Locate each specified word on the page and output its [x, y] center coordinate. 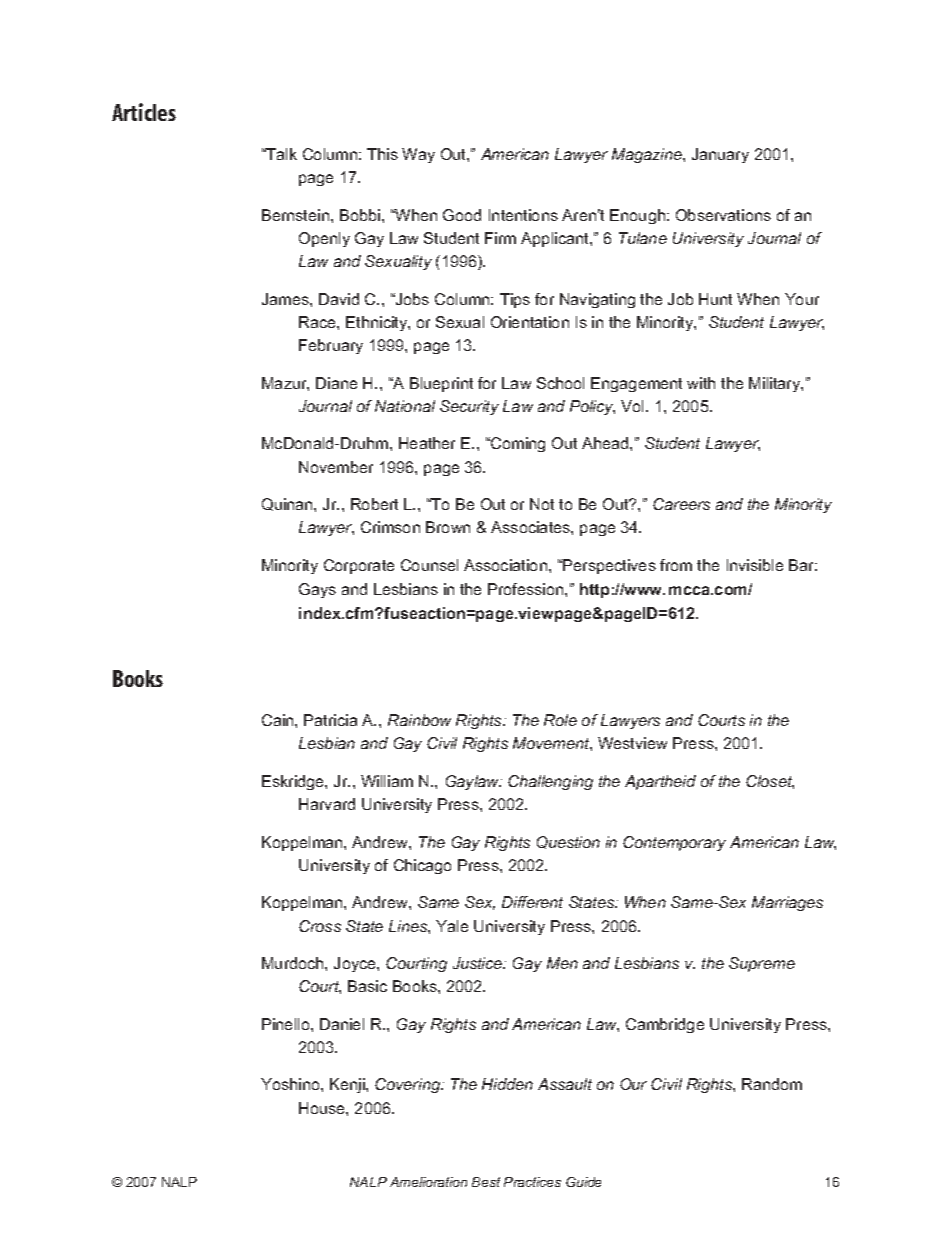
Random [772, 1084]
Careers [681, 504]
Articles [144, 112]
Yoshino [291, 1084]
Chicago [422, 866]
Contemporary [674, 843]
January [720, 155]
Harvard [327, 804]
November [336, 467]
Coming [517, 444]
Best [486, 1182]
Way [418, 155]
